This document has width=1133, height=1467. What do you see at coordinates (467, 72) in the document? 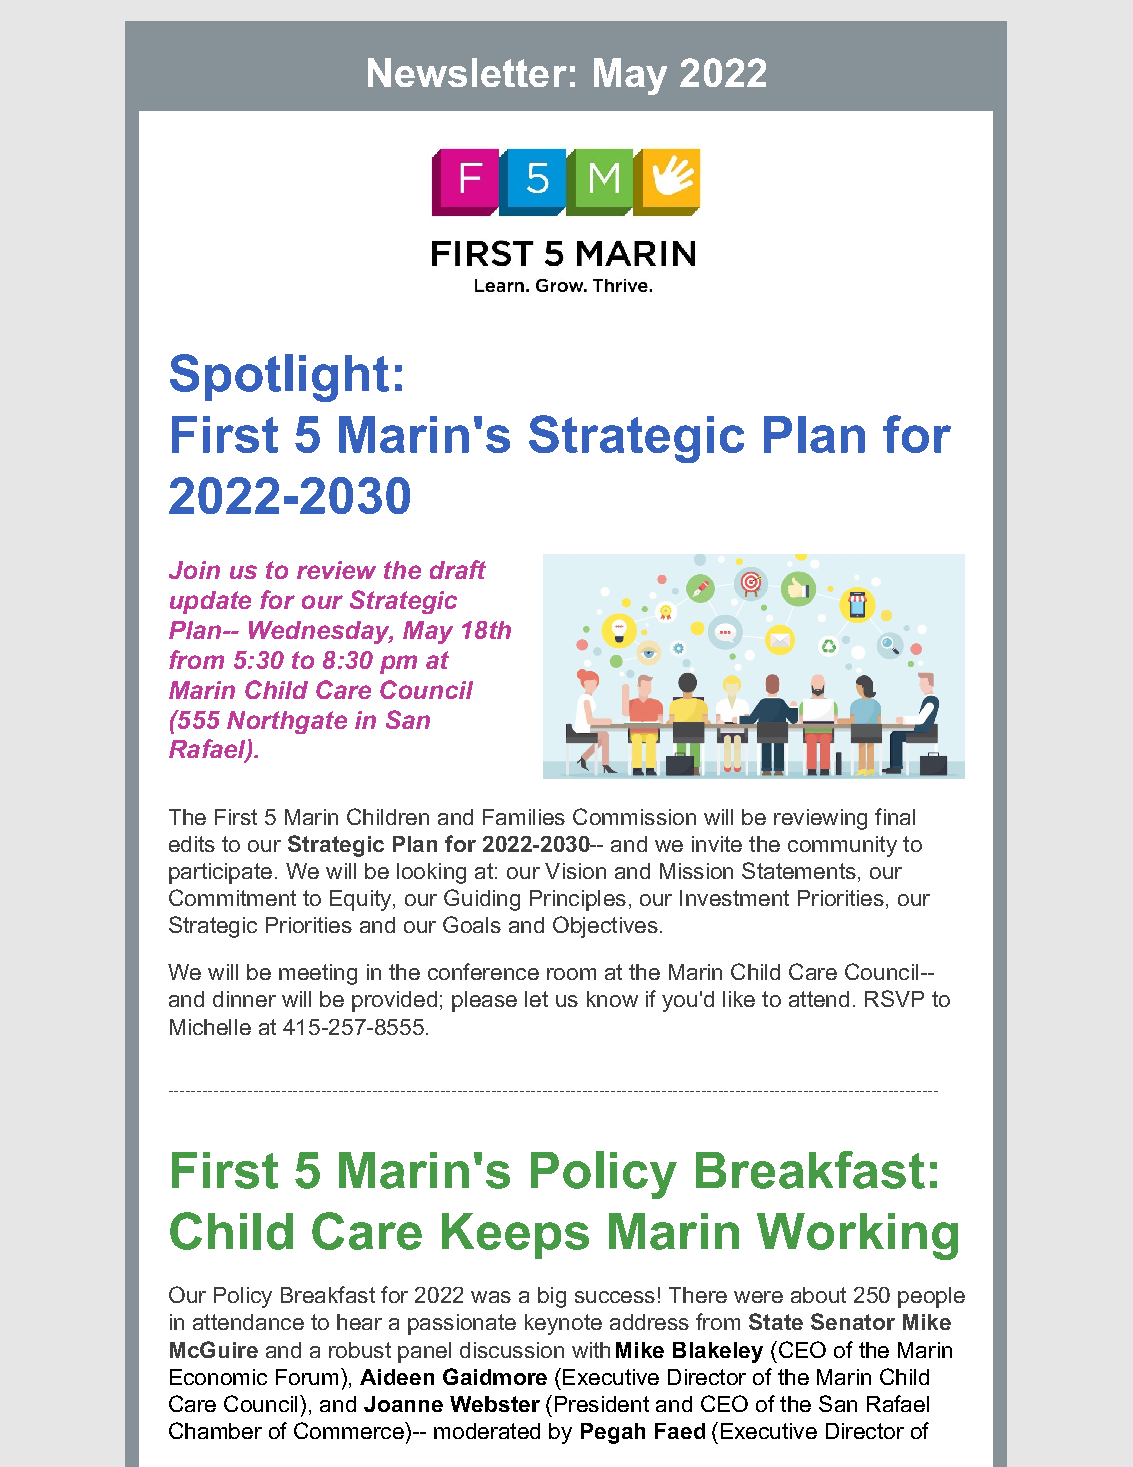
I see `Newsletter` at bounding box center [467, 72].
